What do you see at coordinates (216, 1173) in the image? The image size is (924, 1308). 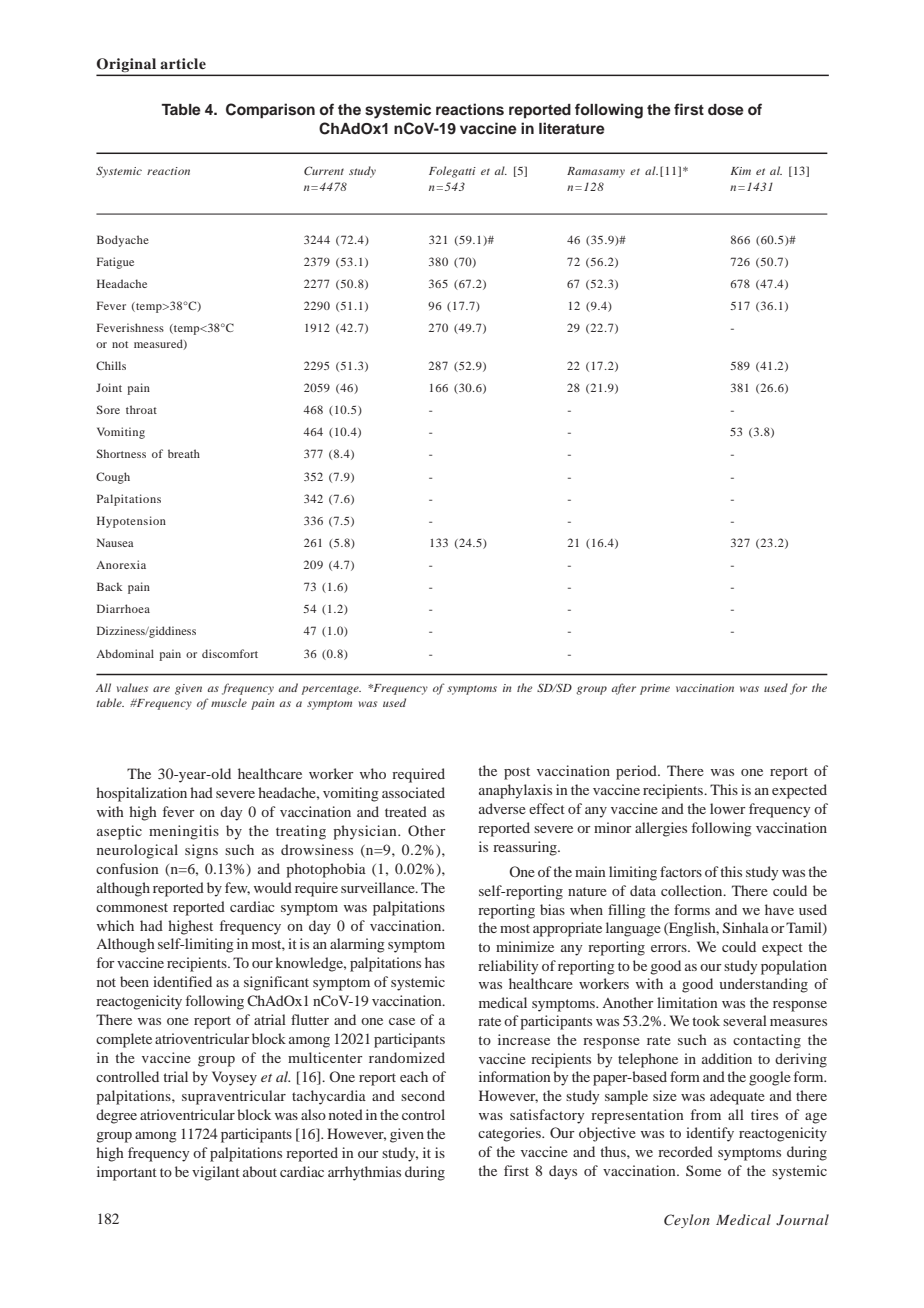 I see `vigilant` at bounding box center [216, 1173].
